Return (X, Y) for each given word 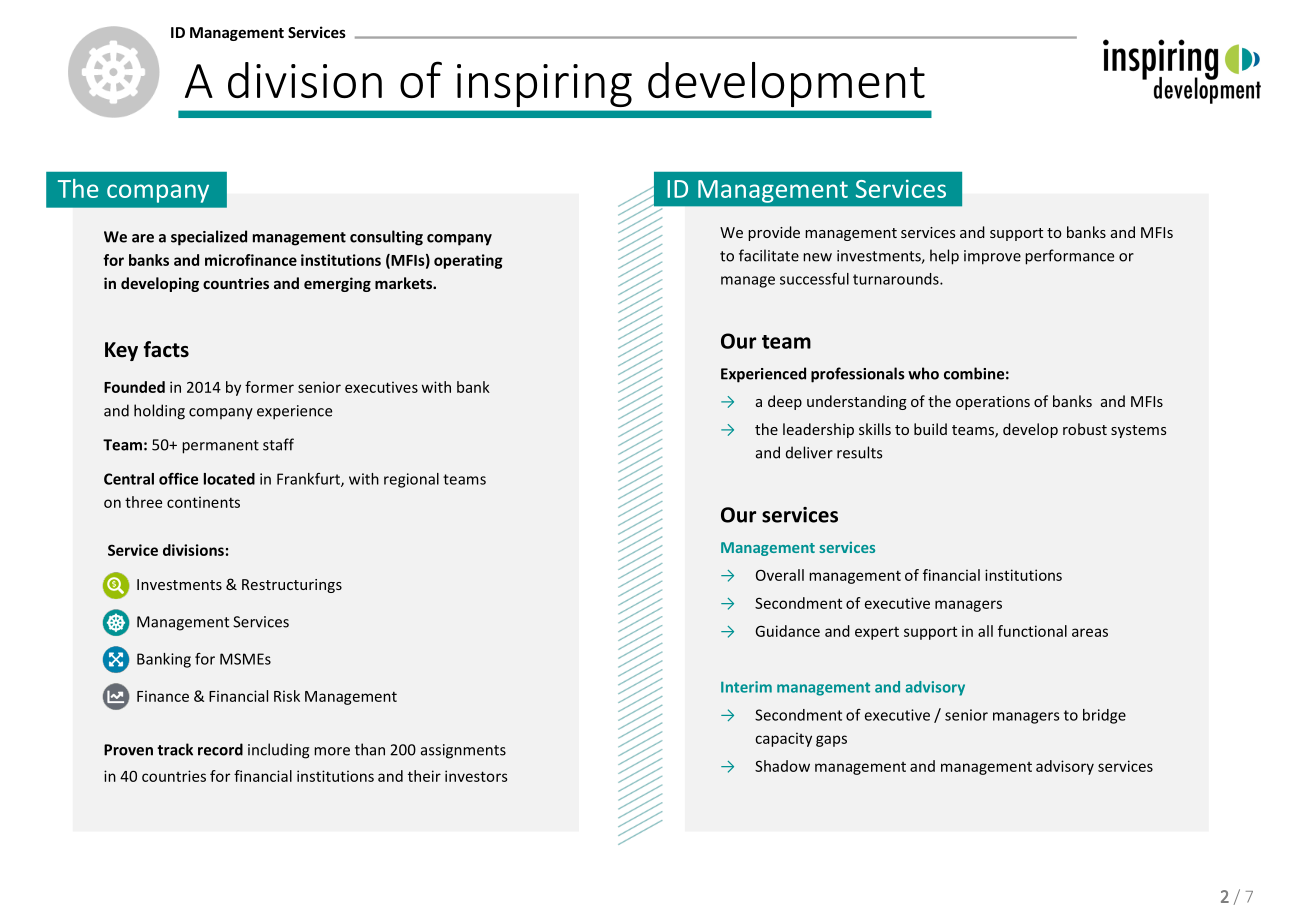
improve (992, 257)
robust (1085, 429)
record (220, 749)
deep (785, 402)
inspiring (544, 85)
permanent (220, 447)
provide (774, 233)
